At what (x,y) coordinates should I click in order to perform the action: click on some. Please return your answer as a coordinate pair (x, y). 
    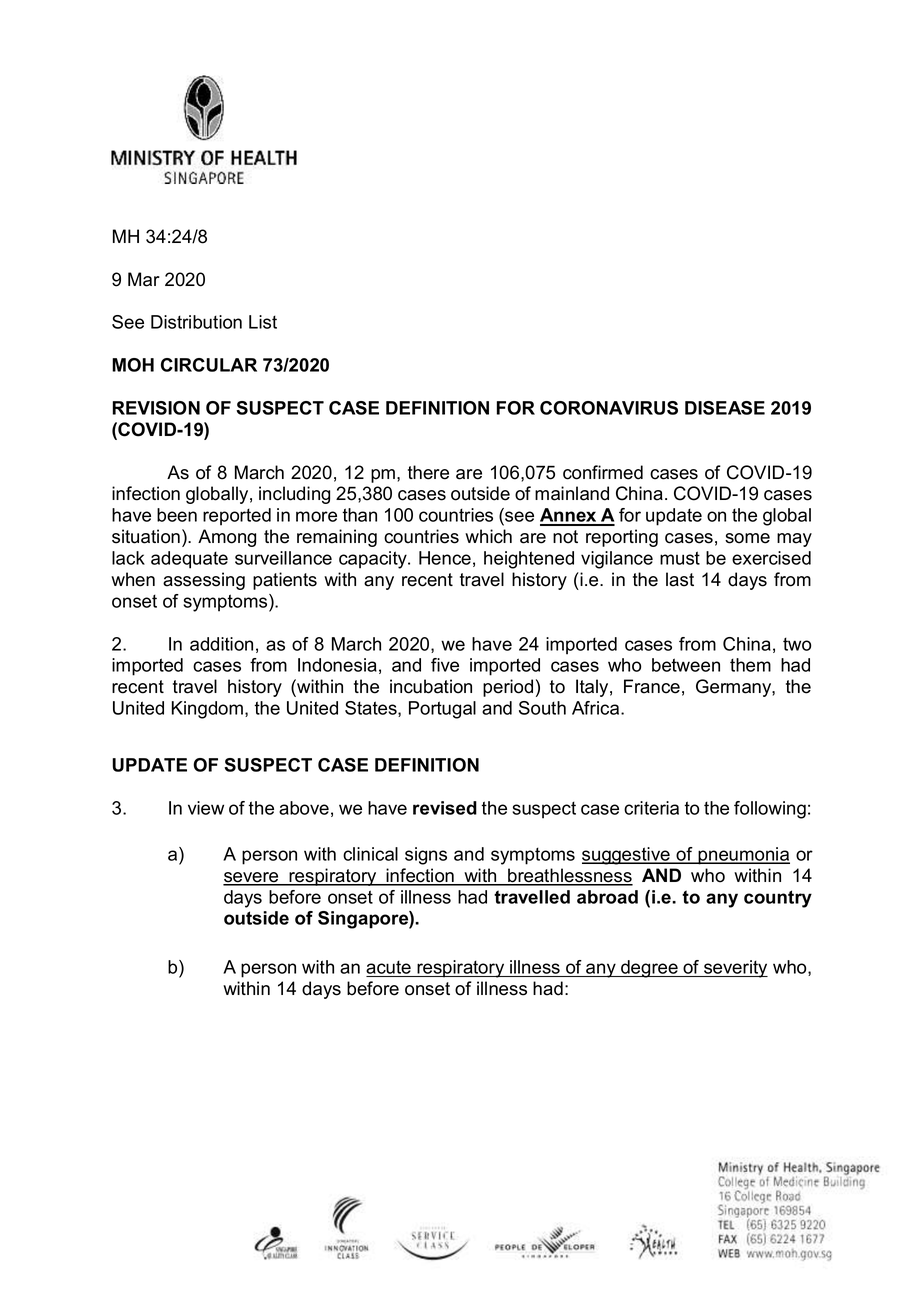
    Looking at the image, I should click on (747, 538).
